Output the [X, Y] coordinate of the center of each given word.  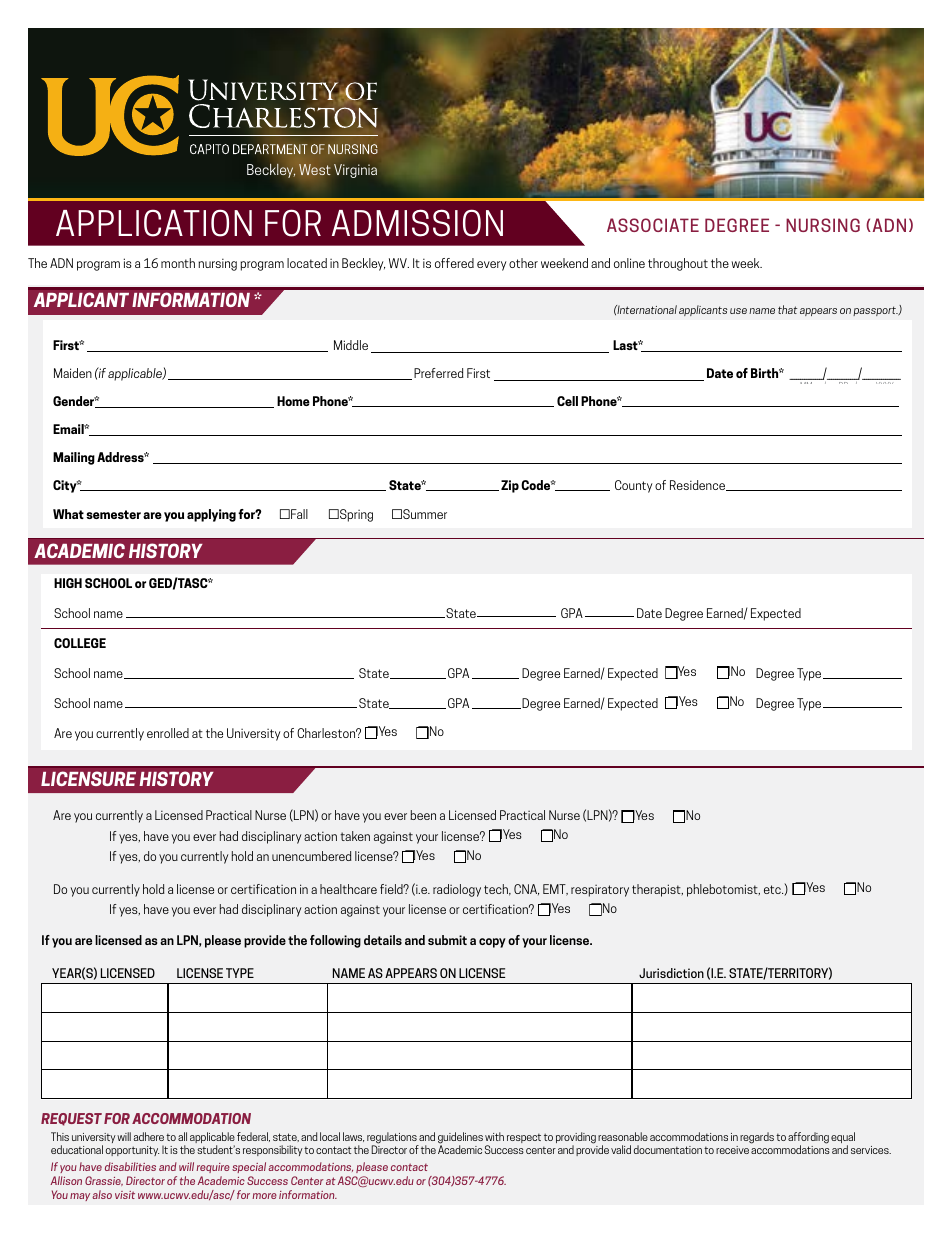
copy [492, 943]
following [335, 941]
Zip [510, 486]
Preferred [439, 373]
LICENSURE [88, 778]
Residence [698, 485]
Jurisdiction [671, 973]
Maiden [73, 373]
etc [773, 889]
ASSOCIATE [653, 225]
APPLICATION [154, 223]
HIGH [68, 583]
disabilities [130, 1166]
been [423, 815]
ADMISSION [417, 223]
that [787, 309]
